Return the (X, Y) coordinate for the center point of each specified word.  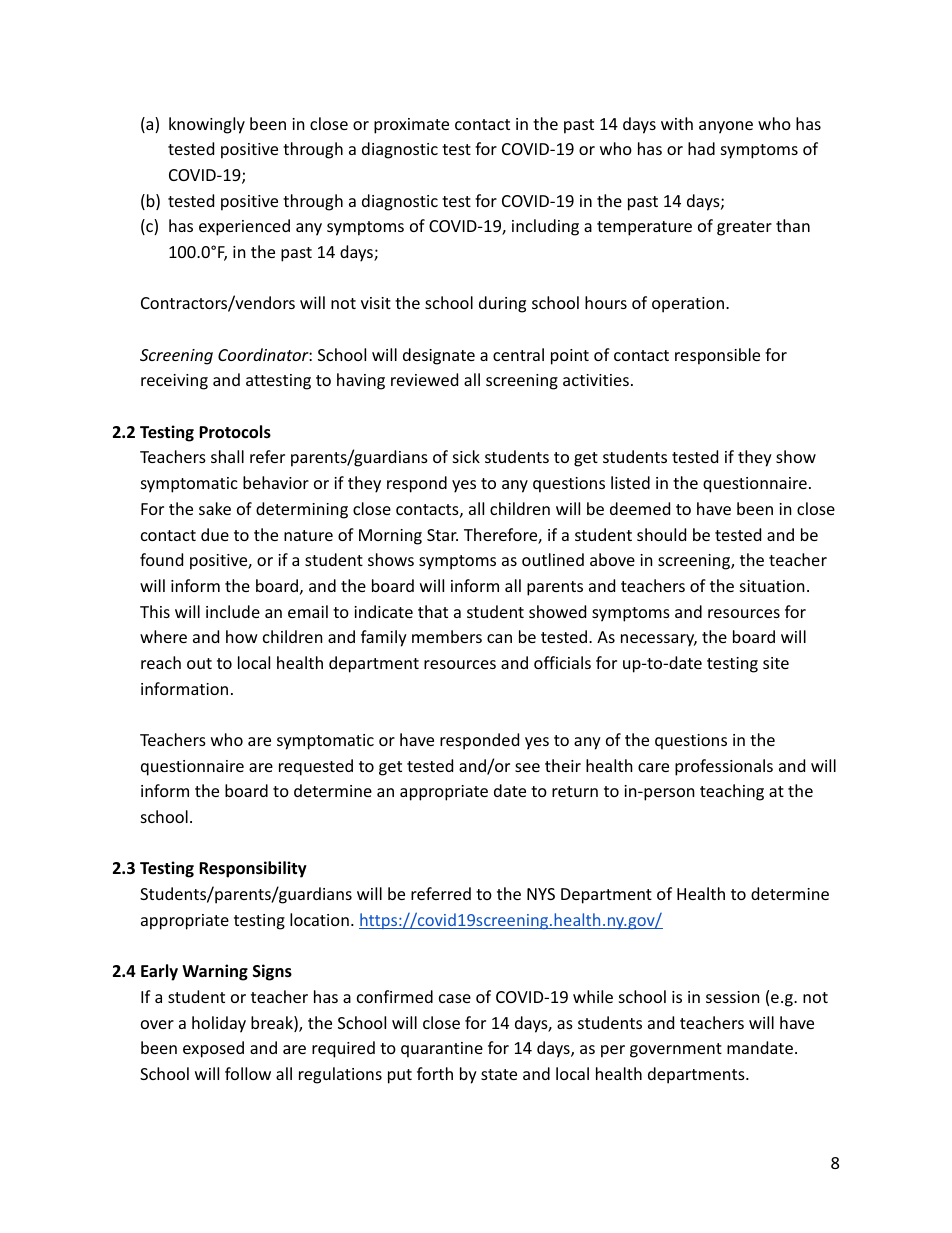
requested (316, 767)
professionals (724, 767)
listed (630, 482)
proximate (411, 126)
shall (227, 456)
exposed (213, 1049)
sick (466, 456)
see (527, 767)
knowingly (207, 125)
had (701, 148)
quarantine (442, 1050)
